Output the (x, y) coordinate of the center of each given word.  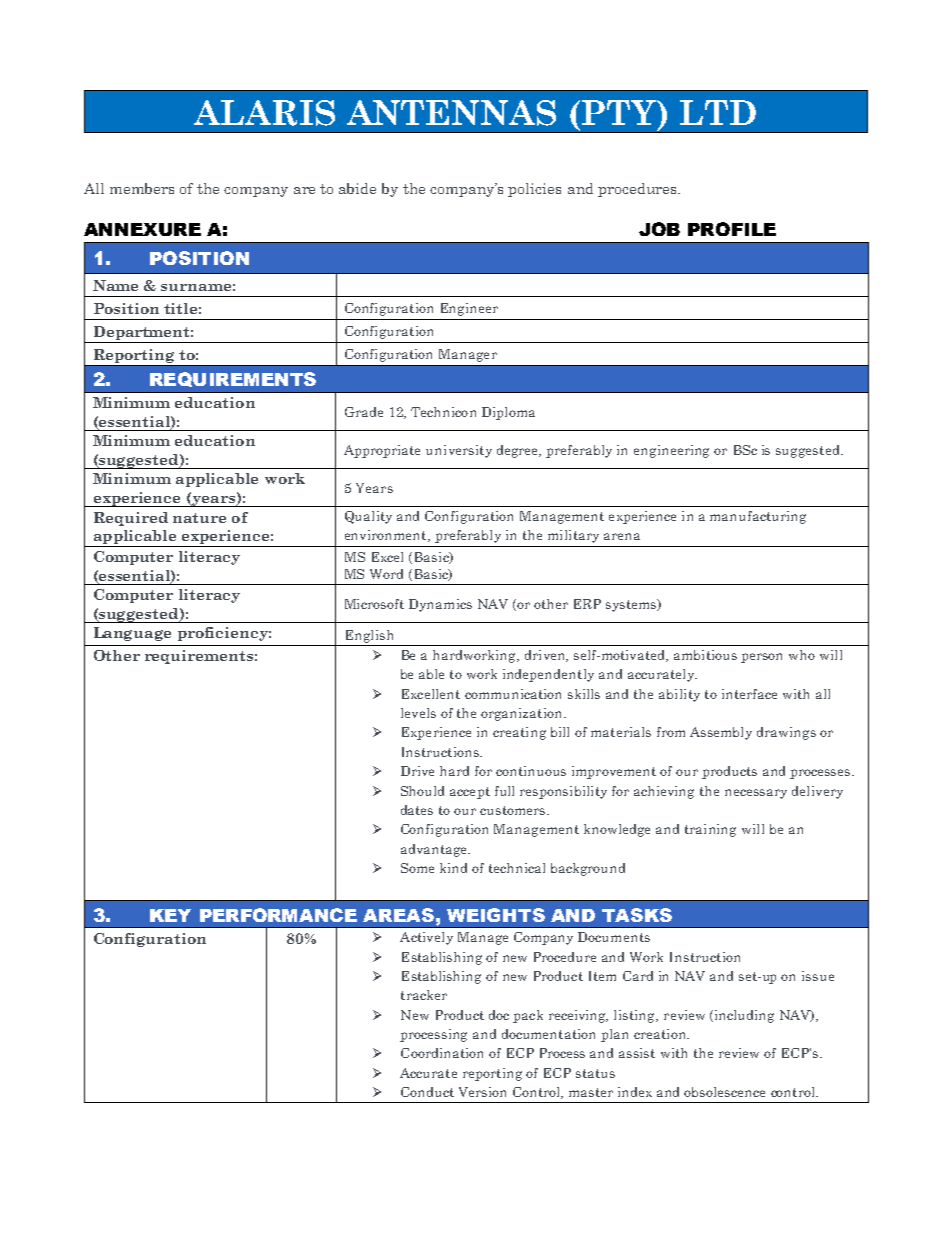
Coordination (442, 1053)
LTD (718, 112)
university (459, 451)
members (142, 188)
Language (132, 634)
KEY (170, 915)
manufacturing (758, 517)
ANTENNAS (451, 113)
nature (199, 518)
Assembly (721, 733)
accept (470, 793)
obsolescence (724, 1092)
